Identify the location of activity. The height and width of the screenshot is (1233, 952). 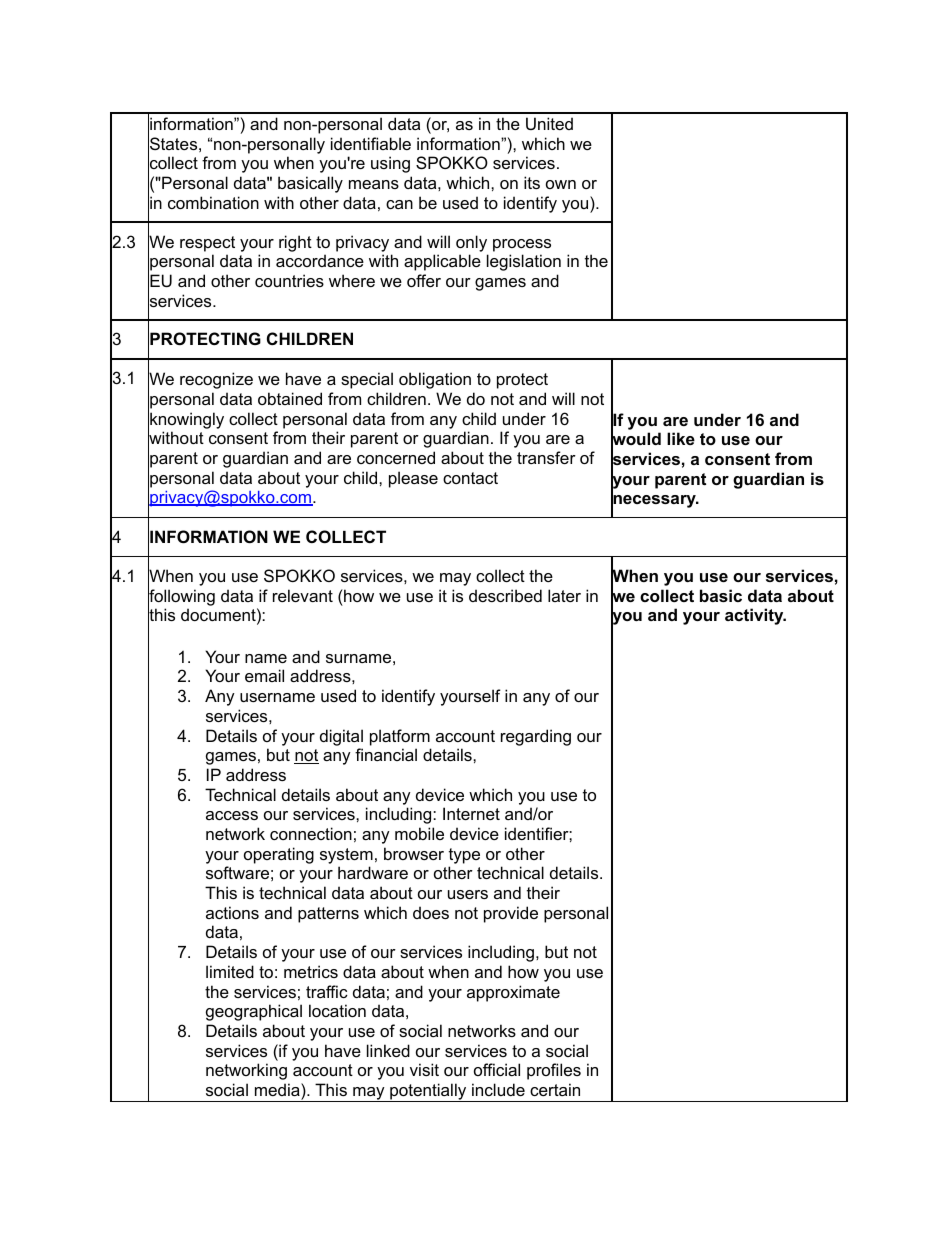
(755, 616).
